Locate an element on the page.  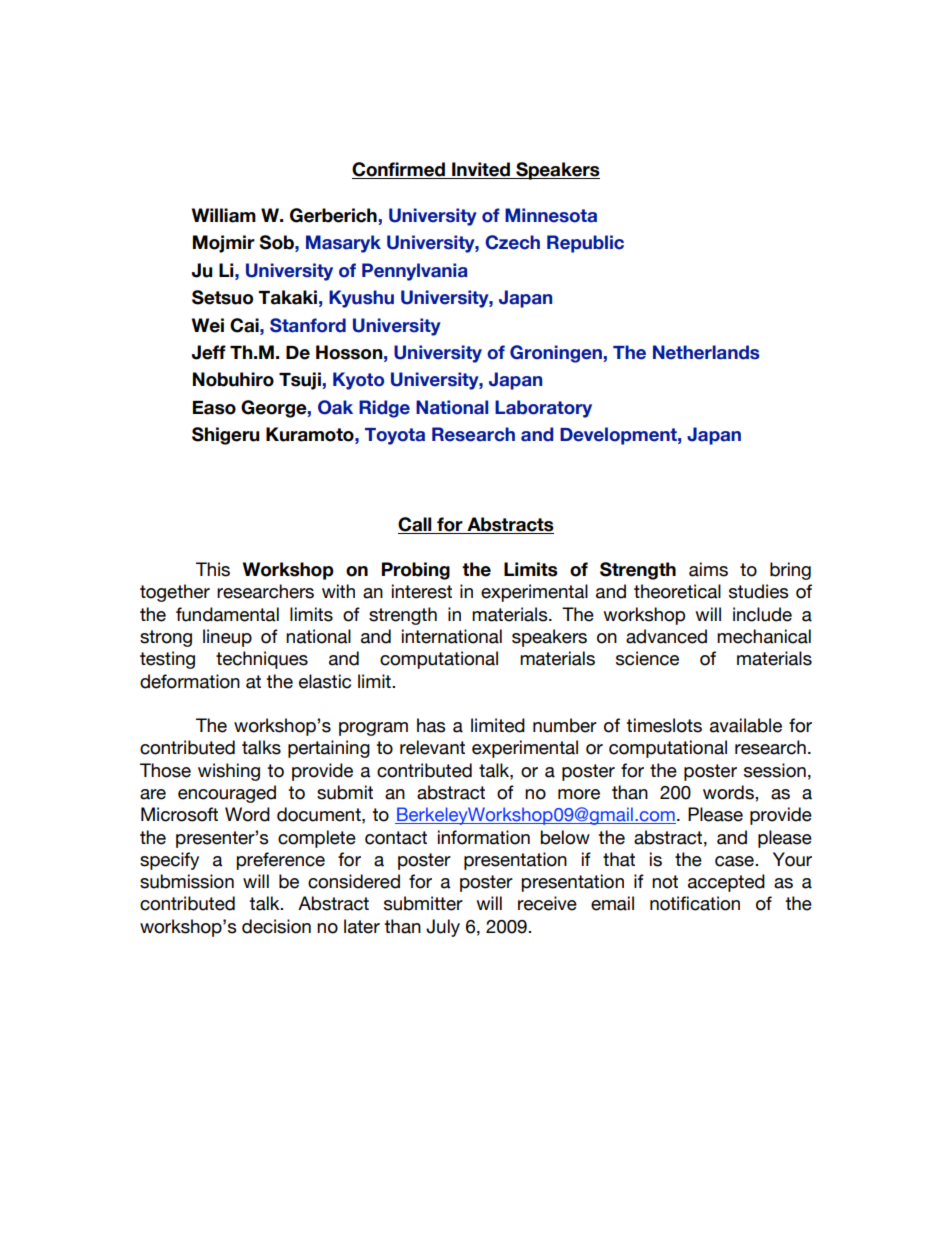
submission is located at coordinates (187, 881).
